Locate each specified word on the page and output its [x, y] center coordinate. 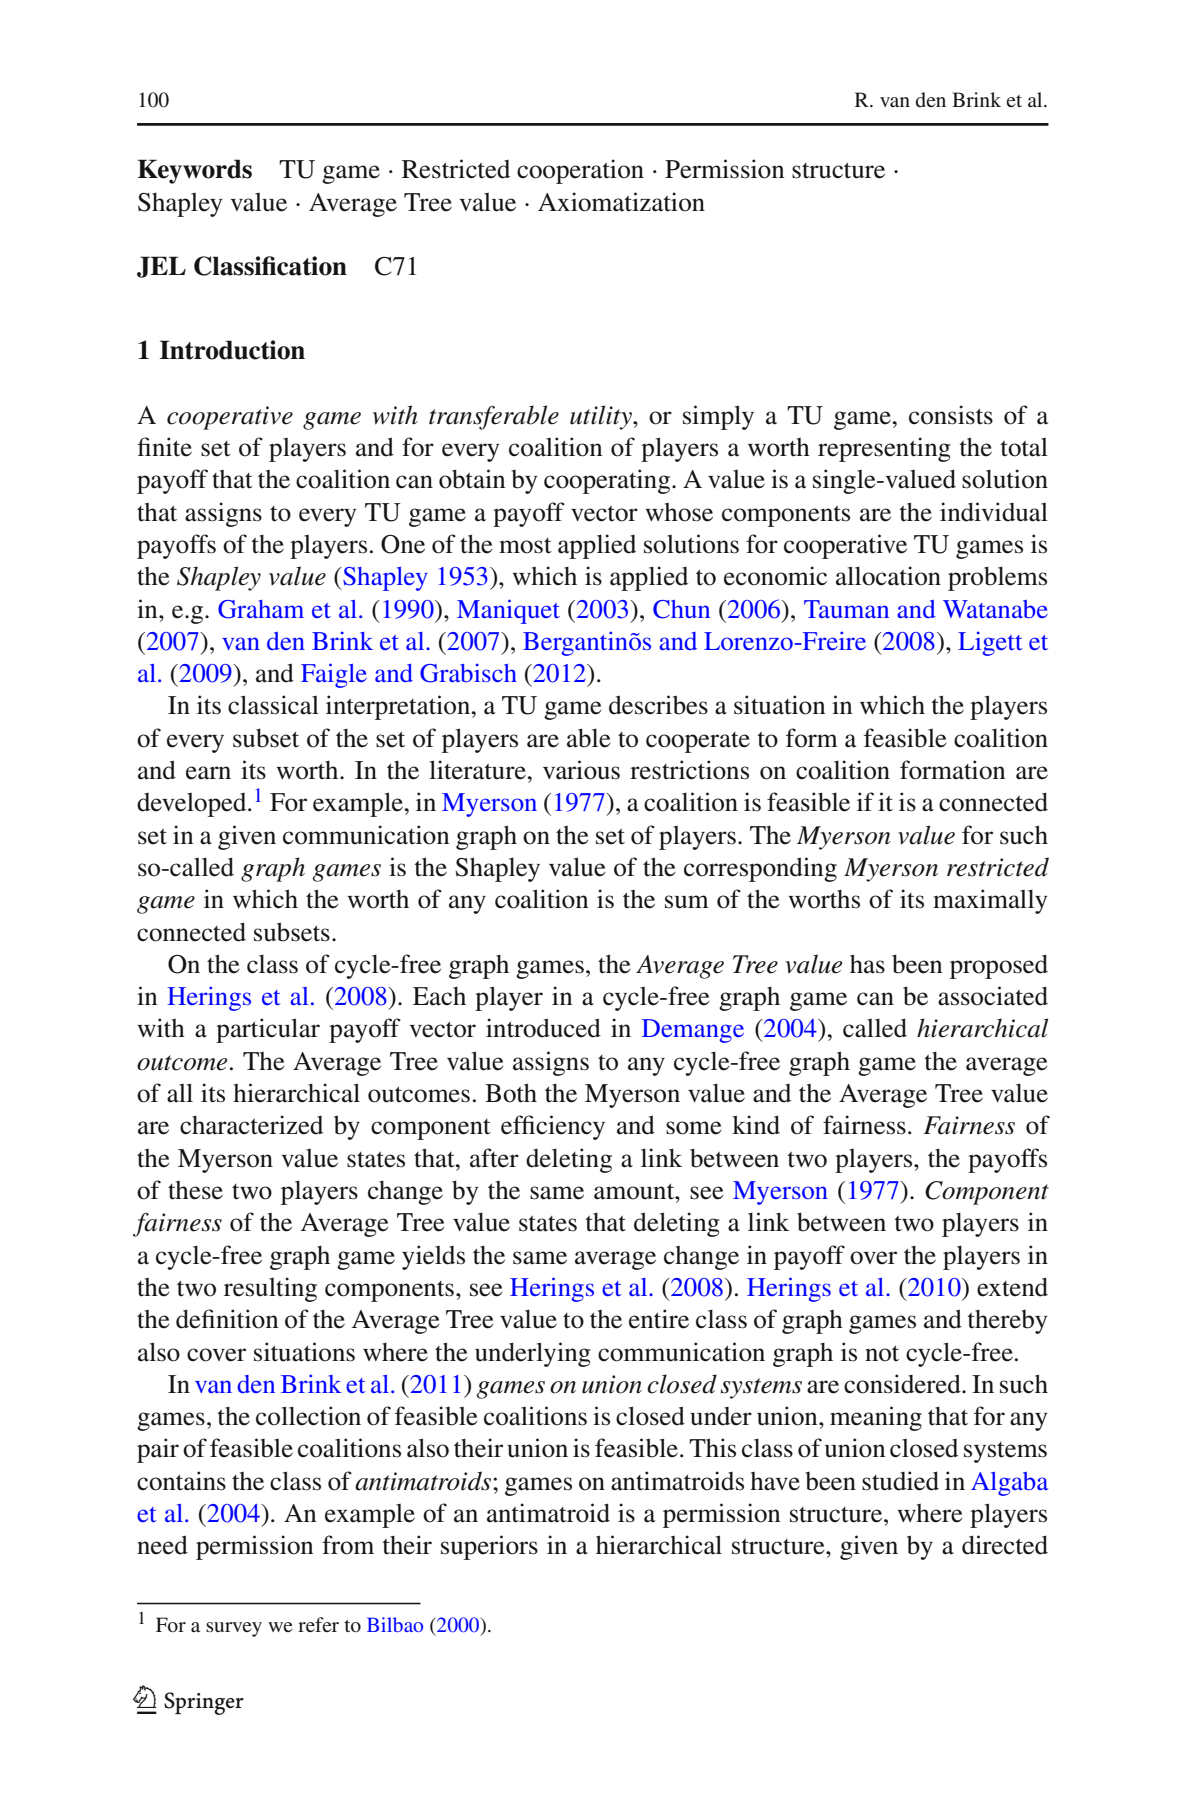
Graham [261, 609]
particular [268, 1030]
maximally [990, 901]
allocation [888, 576]
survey [234, 1629]
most [525, 546]
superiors [489, 1547]
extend [1012, 1287]
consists [951, 415]
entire [659, 1319]
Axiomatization [621, 202]
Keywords [194, 171]
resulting [270, 1289]
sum [687, 902]
